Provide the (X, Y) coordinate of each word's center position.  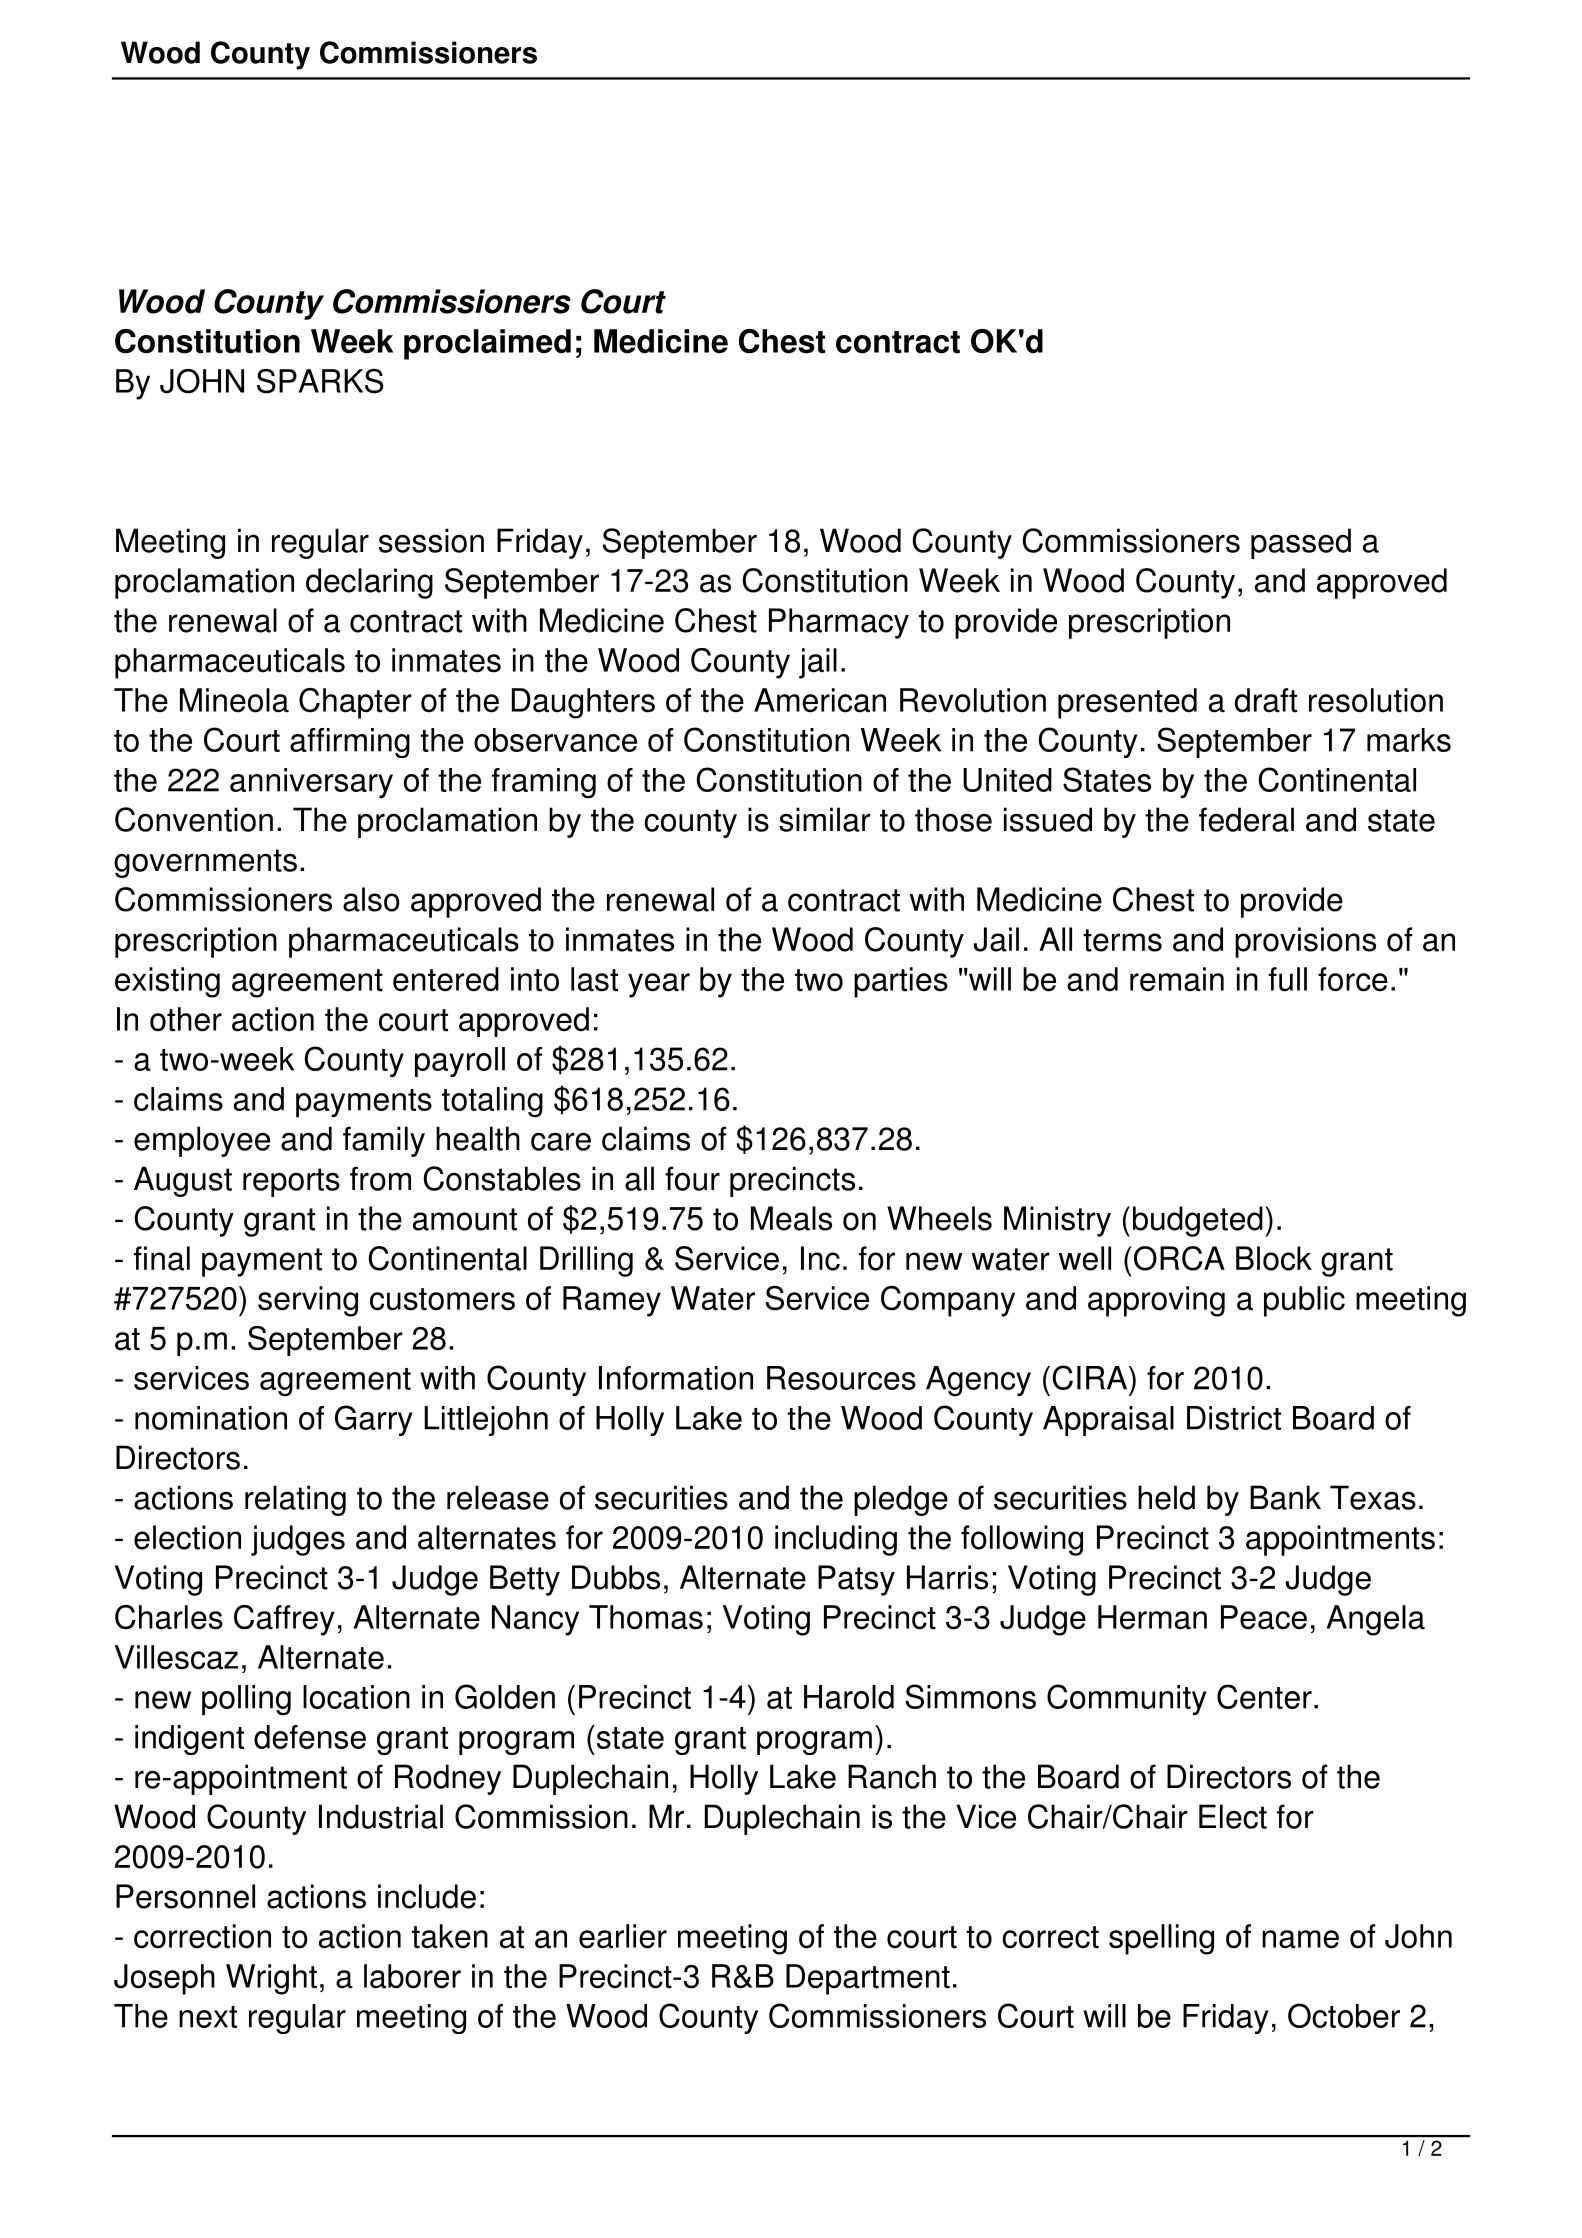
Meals (791, 1218)
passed (1301, 543)
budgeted (1198, 1221)
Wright (271, 1979)
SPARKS (320, 381)
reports (291, 1182)
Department (868, 1979)
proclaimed (487, 344)
